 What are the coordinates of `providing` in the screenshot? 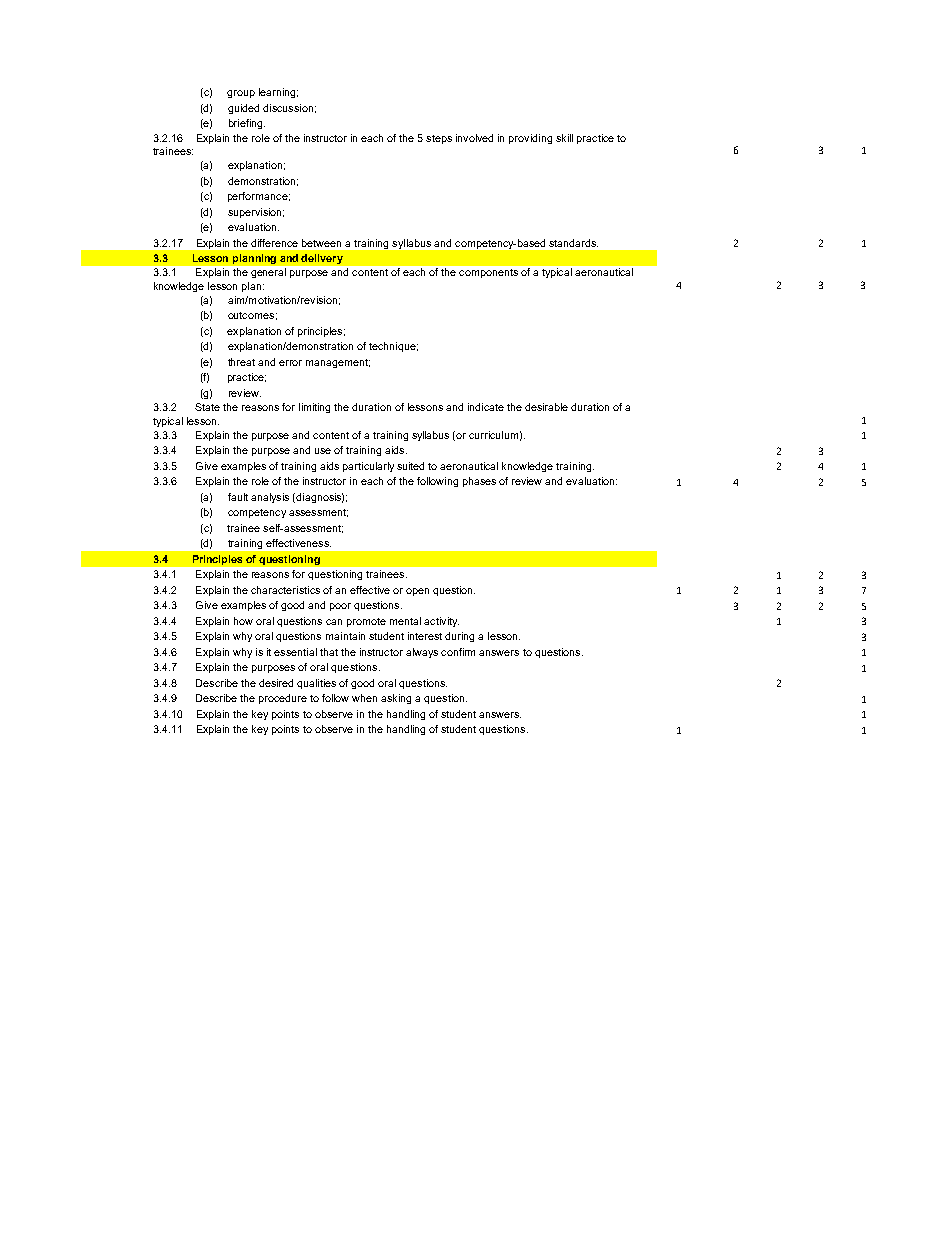 It's located at (530, 139).
